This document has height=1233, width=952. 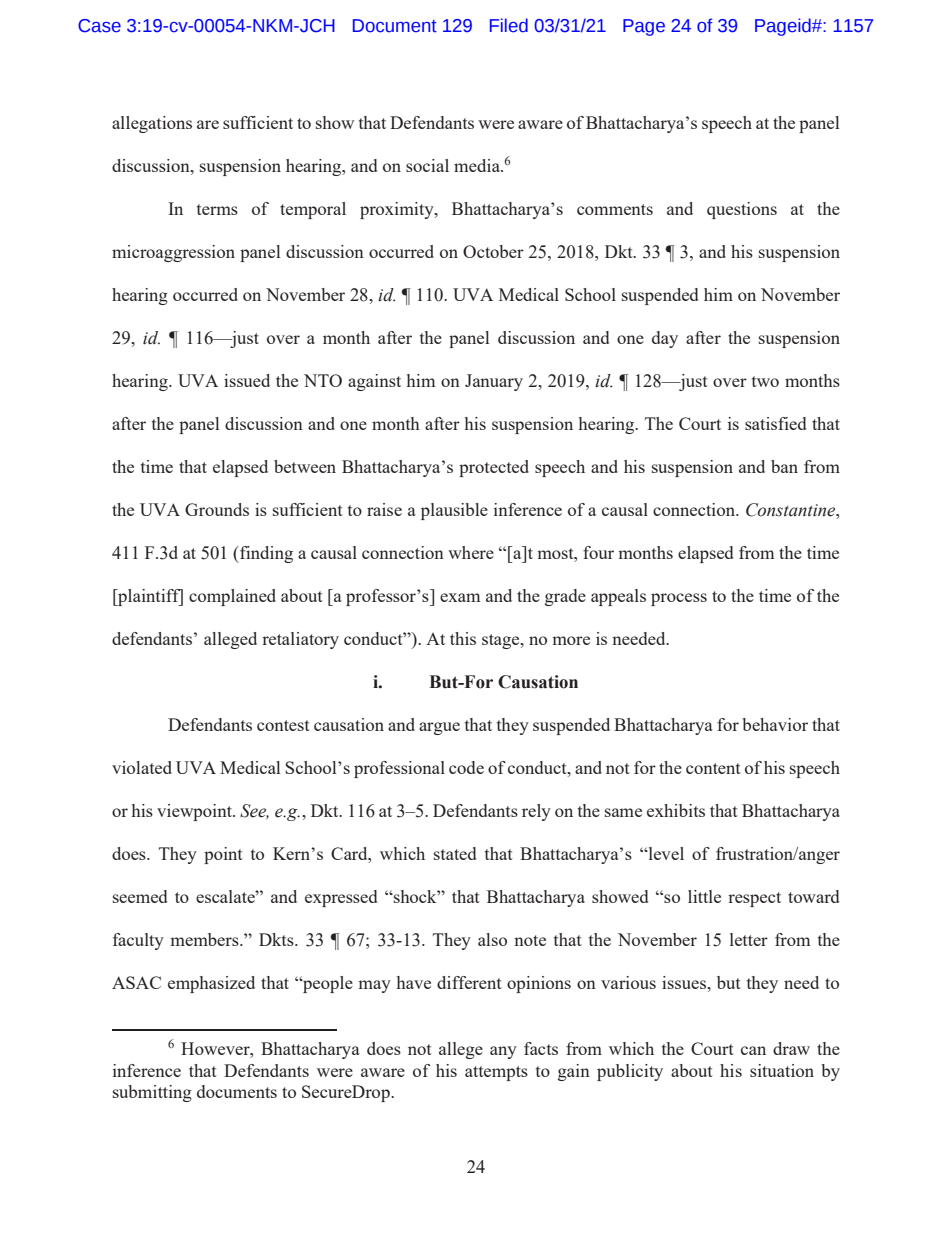 I want to click on Filed, so click(x=509, y=25).
